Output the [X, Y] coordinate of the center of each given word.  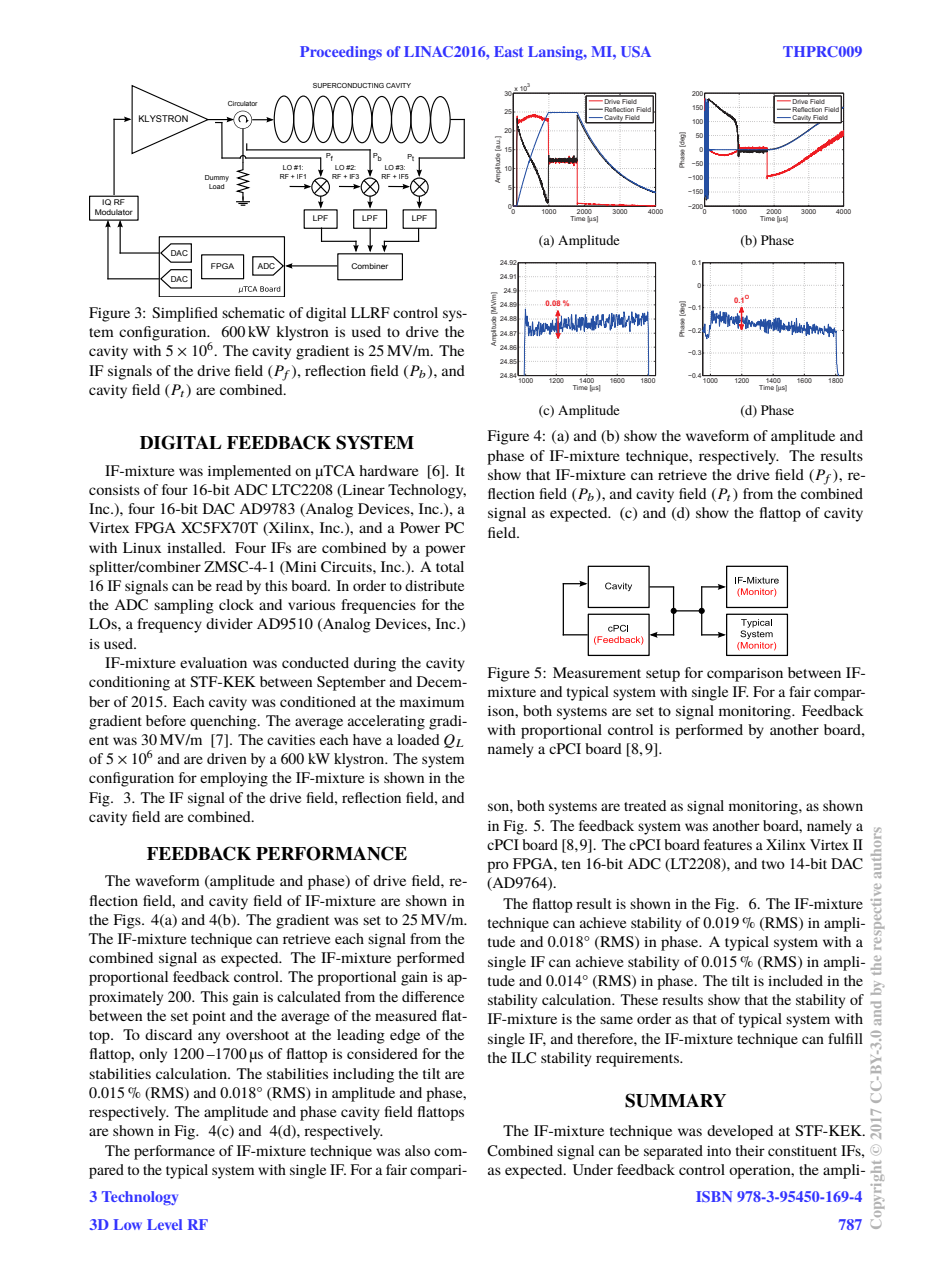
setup [663, 675]
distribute [434, 585]
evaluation [213, 662]
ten [571, 864]
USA [636, 51]
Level [164, 1224]
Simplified [185, 314]
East [508, 51]
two [773, 864]
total [450, 566]
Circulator [243, 103]
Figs [128, 921]
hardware [388, 470]
